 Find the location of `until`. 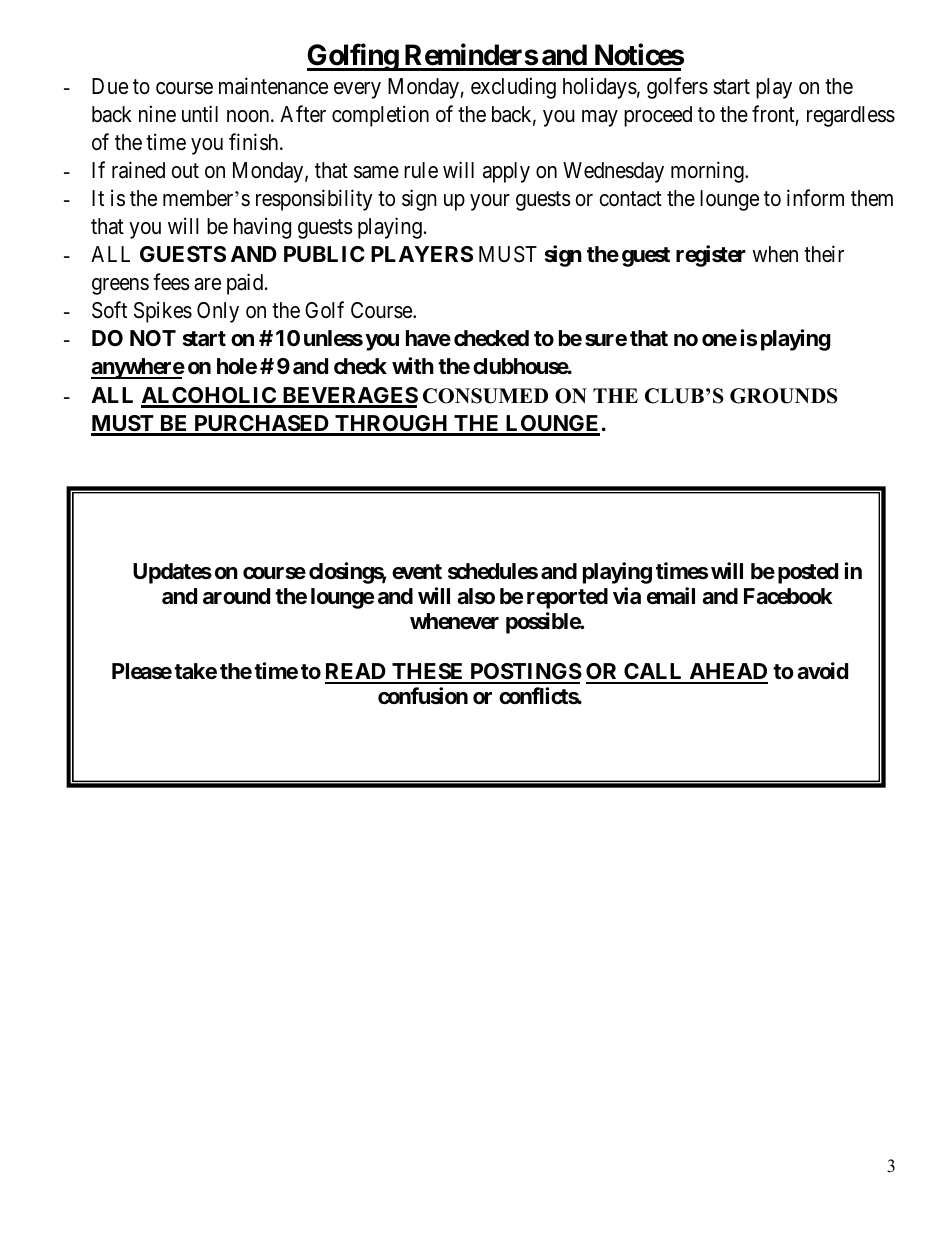

until is located at coordinates (200, 113).
